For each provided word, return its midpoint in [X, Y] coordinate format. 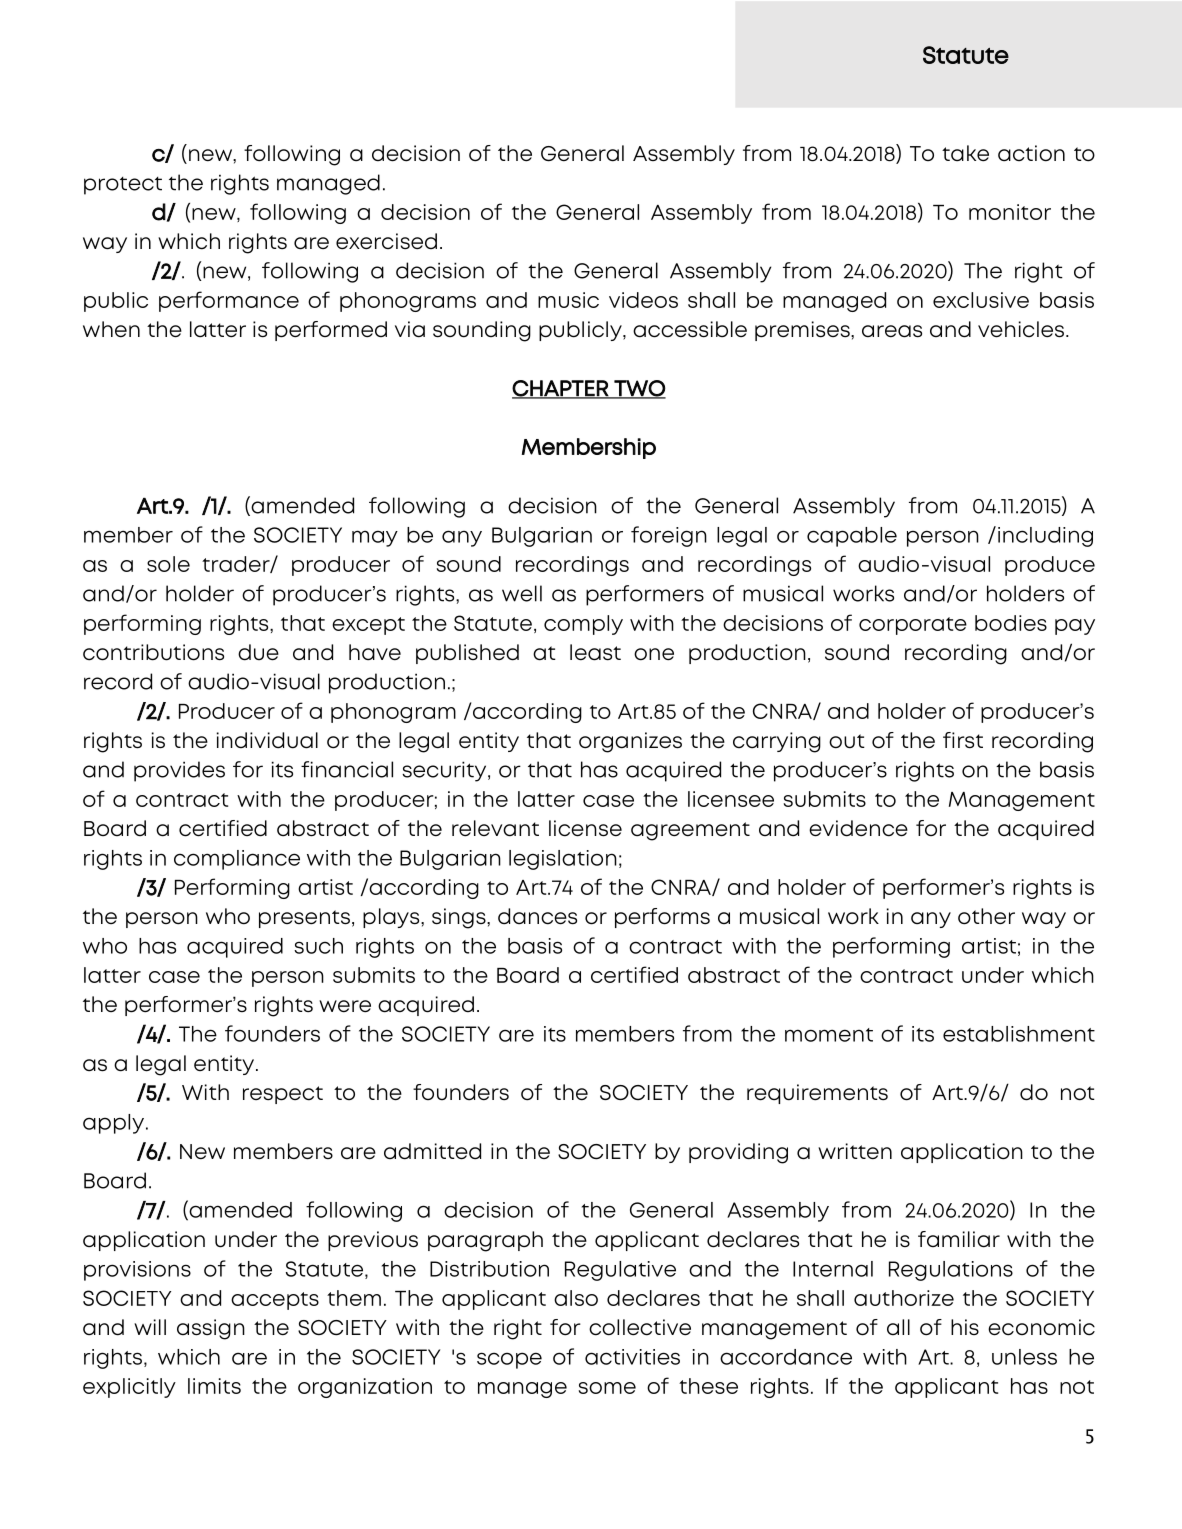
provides [179, 771]
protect [123, 186]
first [963, 740]
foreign [669, 536]
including [1045, 537]
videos [643, 300]
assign [211, 1329]
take [965, 153]
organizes [630, 742]
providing [738, 1153]
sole [168, 564]
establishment [1019, 1034]
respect [283, 1095]
